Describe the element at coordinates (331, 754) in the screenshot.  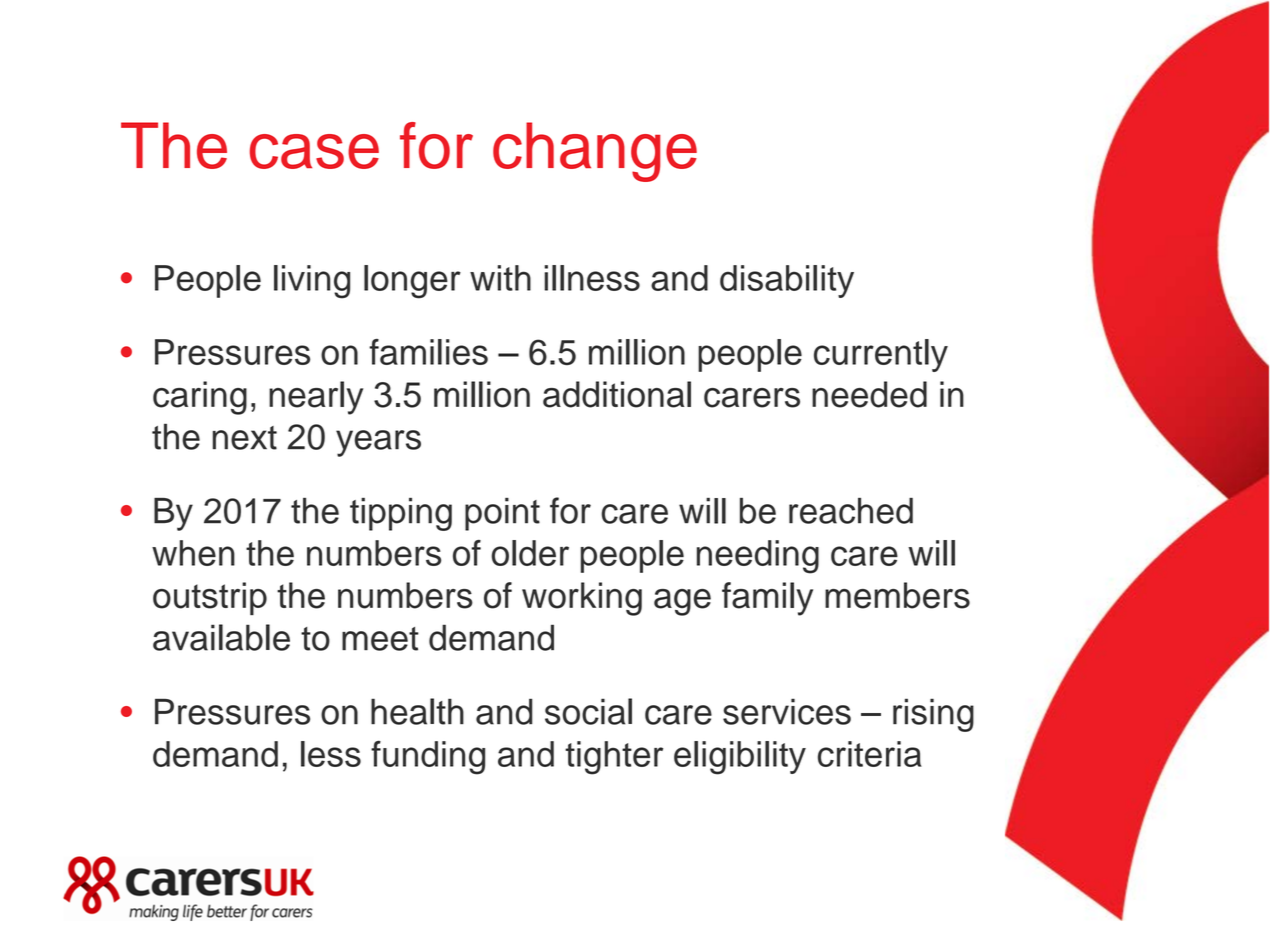
I see `less` at that location.
